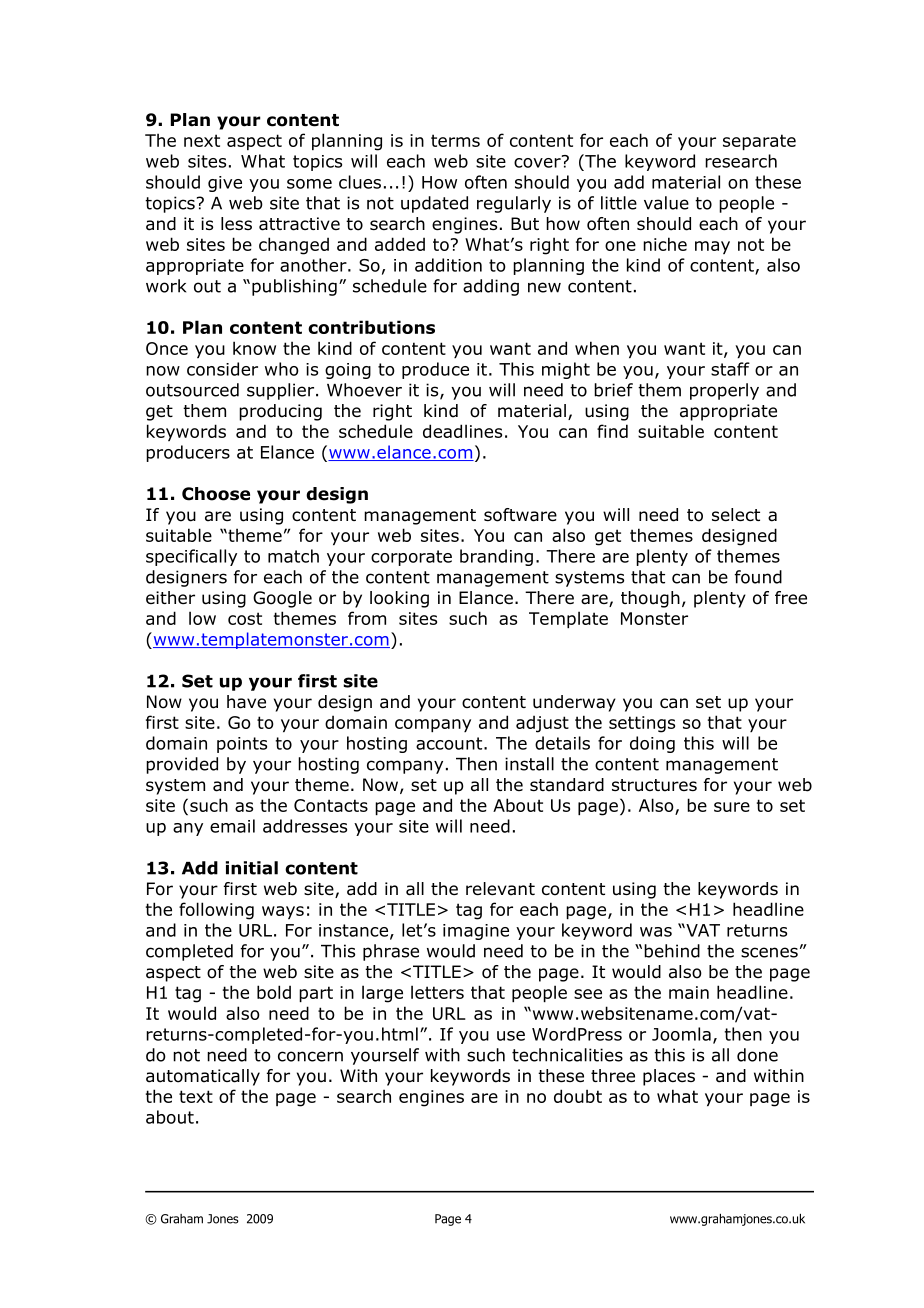  Describe the element at coordinates (757, 1055) in the image. I see `done` at that location.
